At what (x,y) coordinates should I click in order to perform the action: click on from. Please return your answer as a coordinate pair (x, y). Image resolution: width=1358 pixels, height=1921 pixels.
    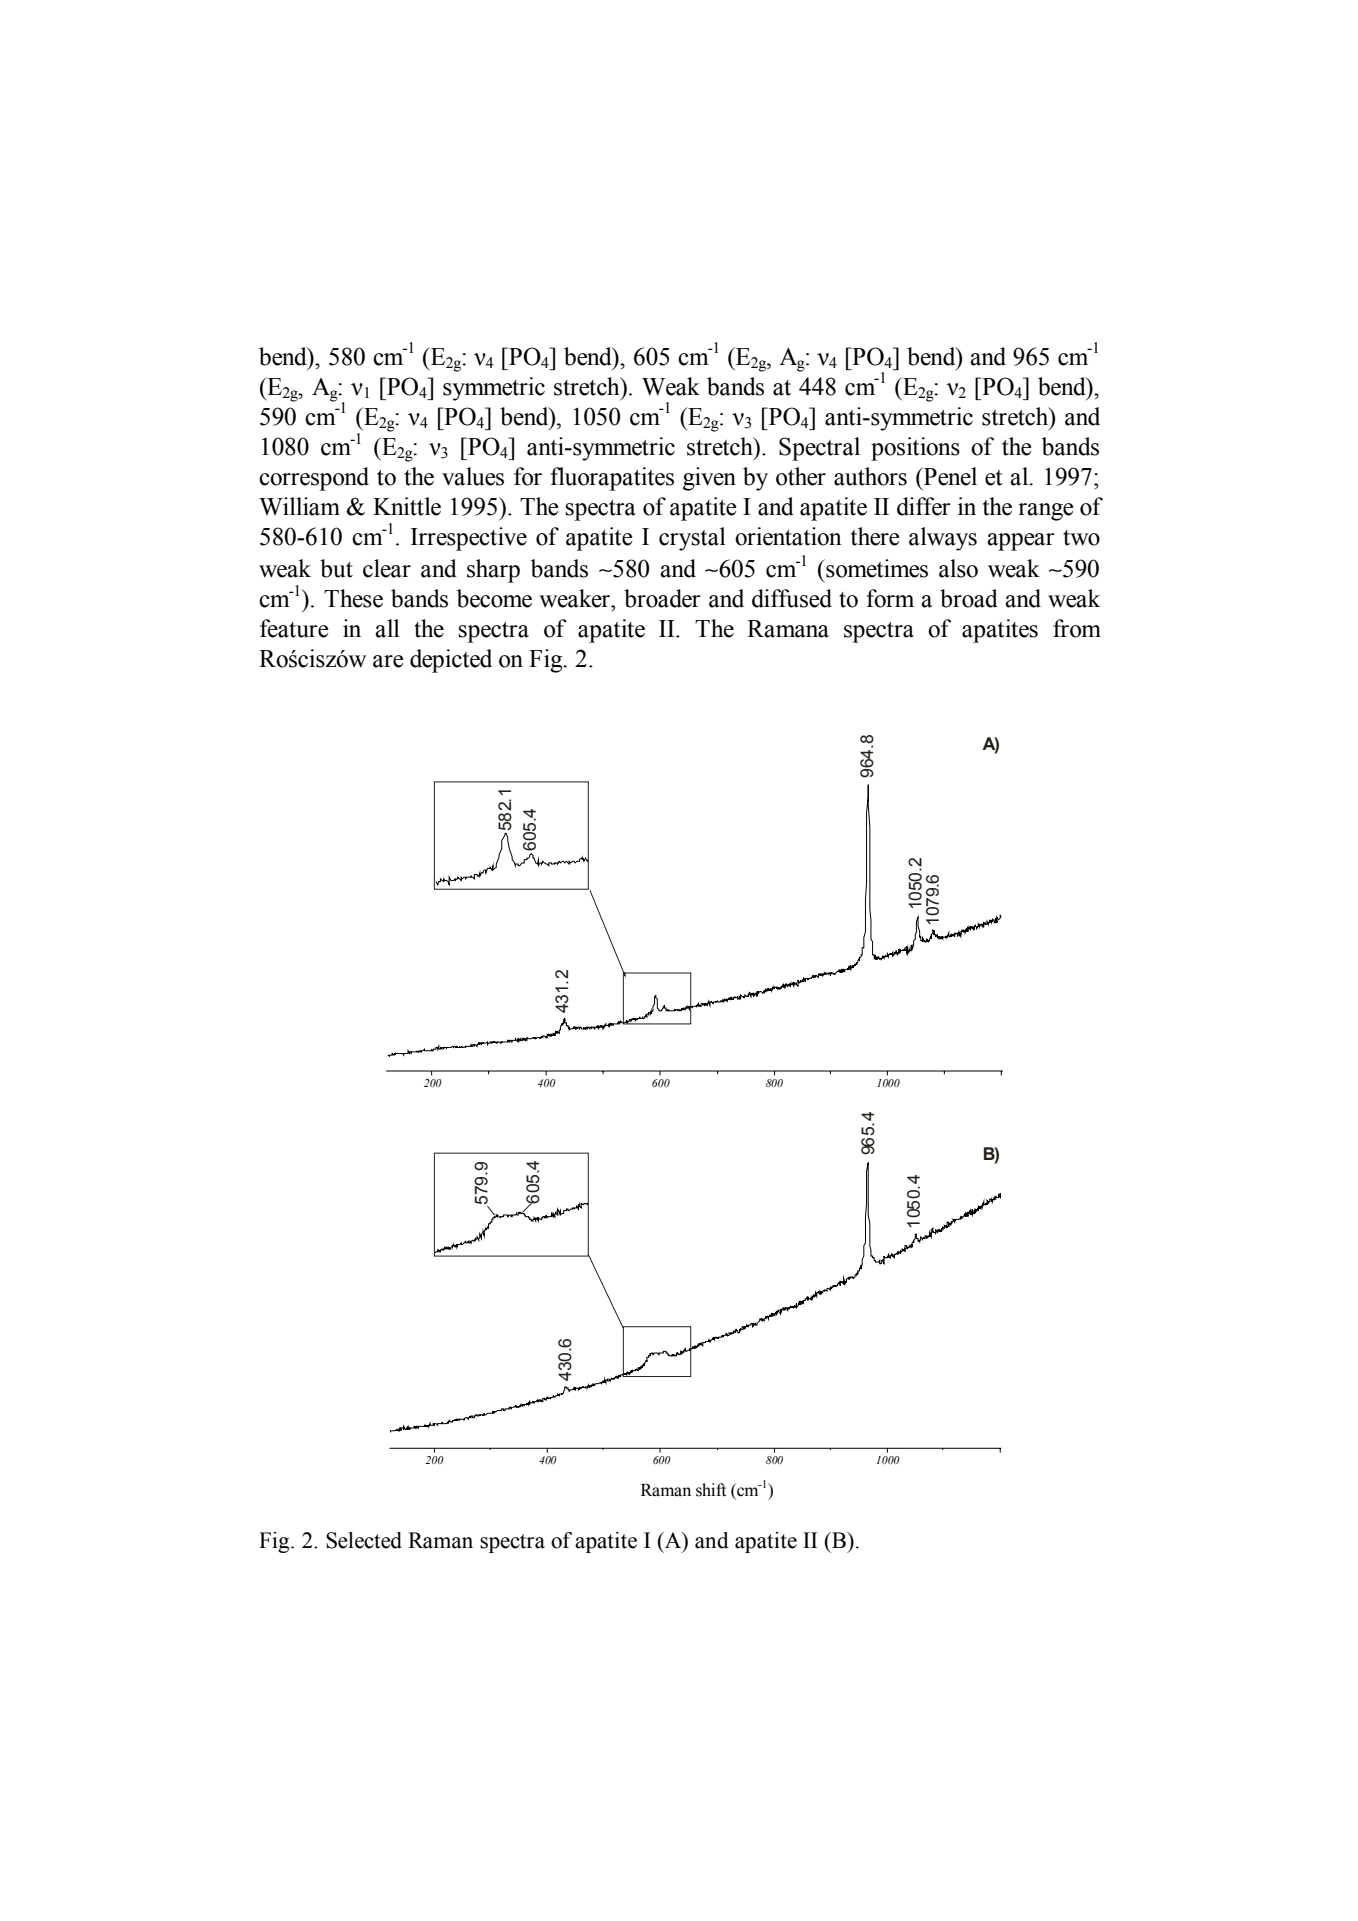
    Looking at the image, I should click on (1077, 628).
